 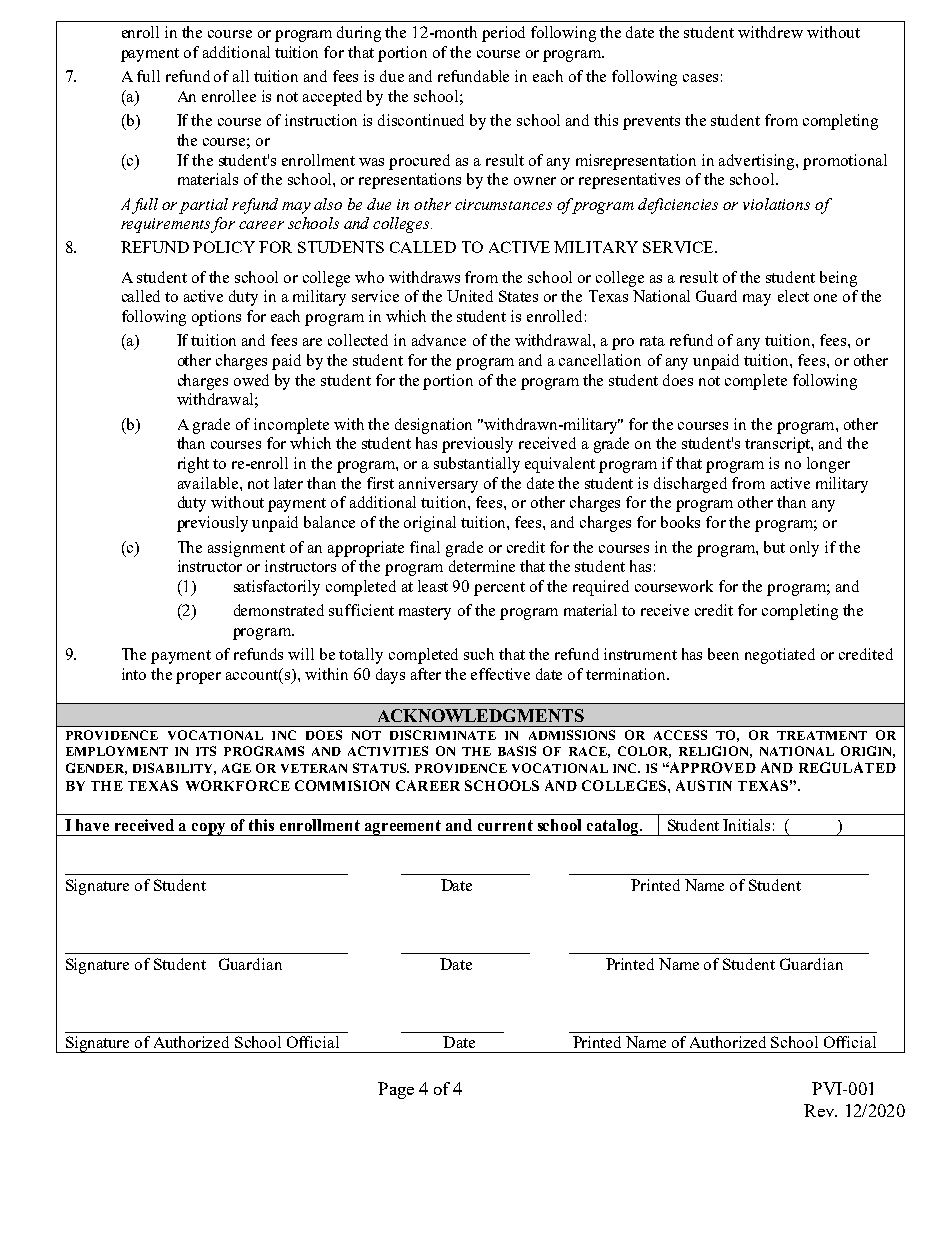 I want to click on ITS, so click(x=206, y=751).
